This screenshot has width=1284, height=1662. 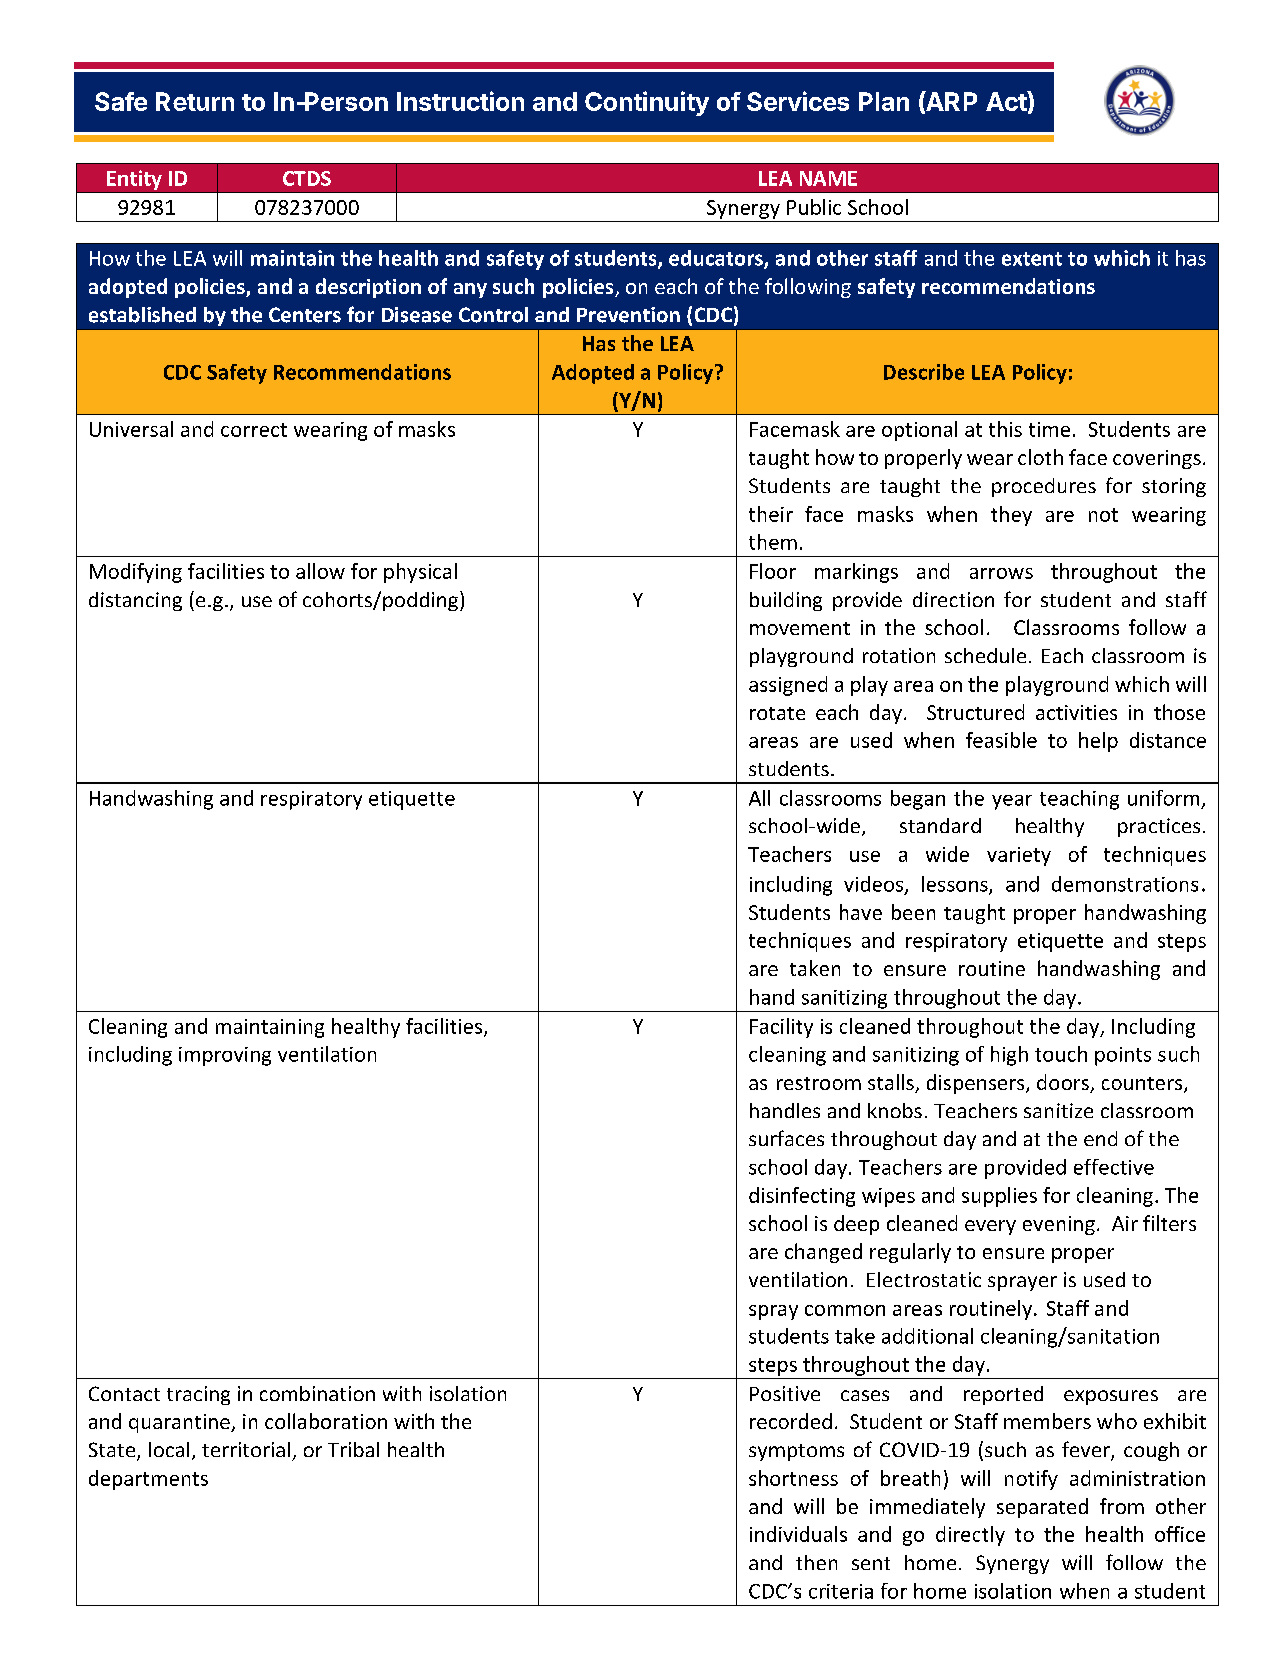 I want to click on rotate, so click(x=777, y=713).
